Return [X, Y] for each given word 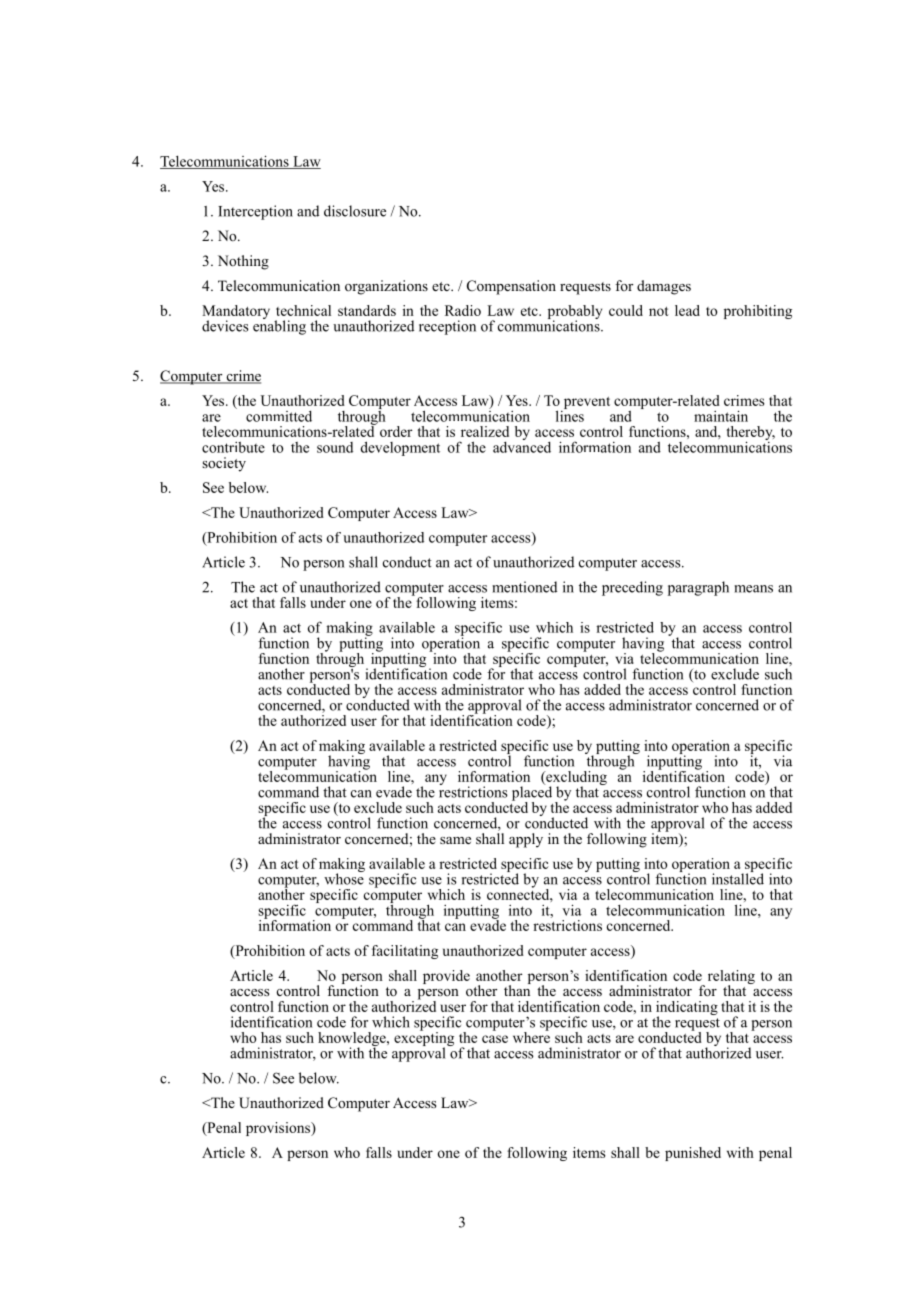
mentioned [524, 587]
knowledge [353, 1040]
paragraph [698, 588]
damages [664, 287]
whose [344, 878]
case [495, 1039]
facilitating [405, 952]
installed [738, 878]
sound [335, 447]
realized [485, 431]
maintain [721, 416]
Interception [255, 212]
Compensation [511, 287]
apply [526, 840]
